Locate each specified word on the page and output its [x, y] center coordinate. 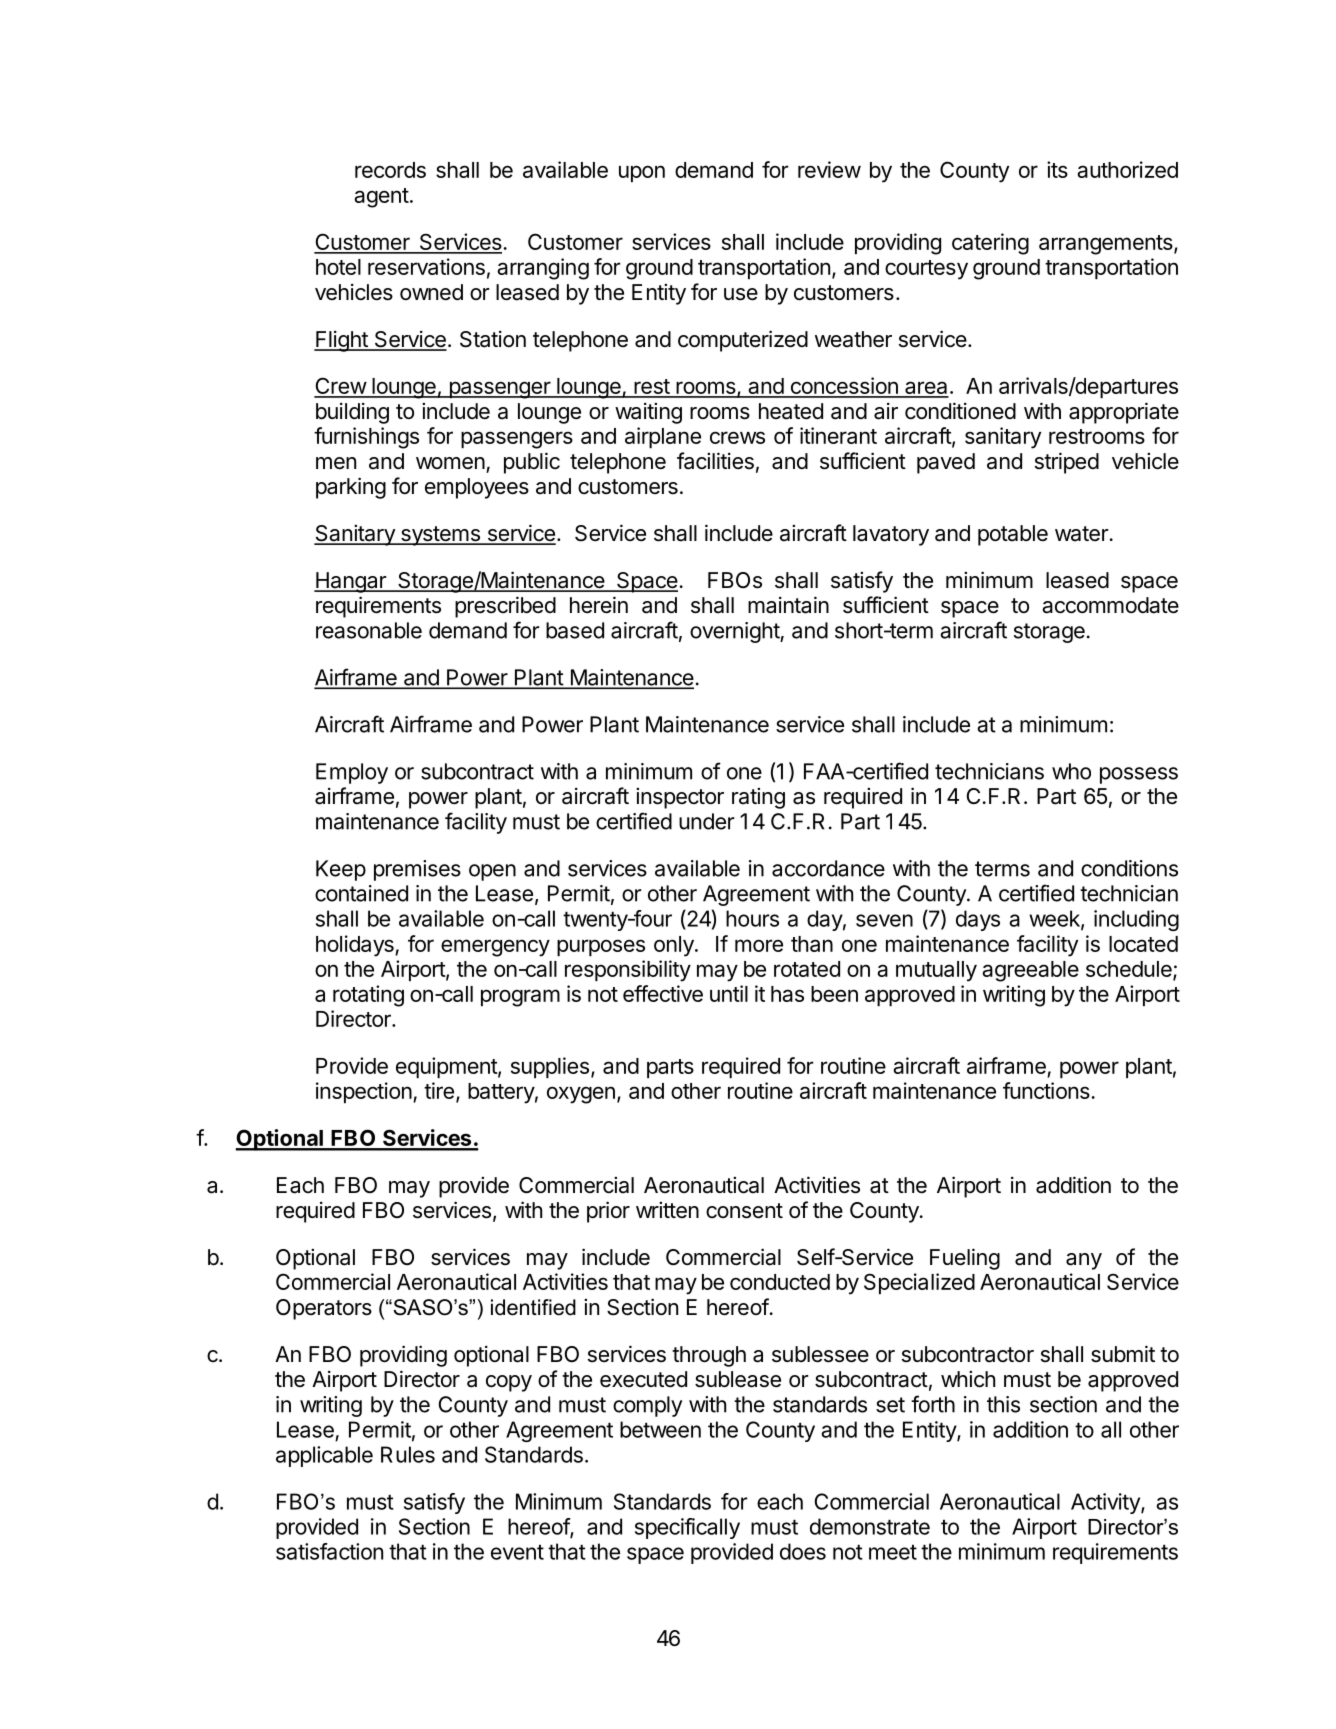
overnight [735, 632]
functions [1047, 1090]
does [803, 1551]
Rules [408, 1454]
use [741, 294]
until [729, 993]
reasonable [369, 630]
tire [439, 1090]
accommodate [1110, 605]
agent [381, 198]
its [1057, 169]
